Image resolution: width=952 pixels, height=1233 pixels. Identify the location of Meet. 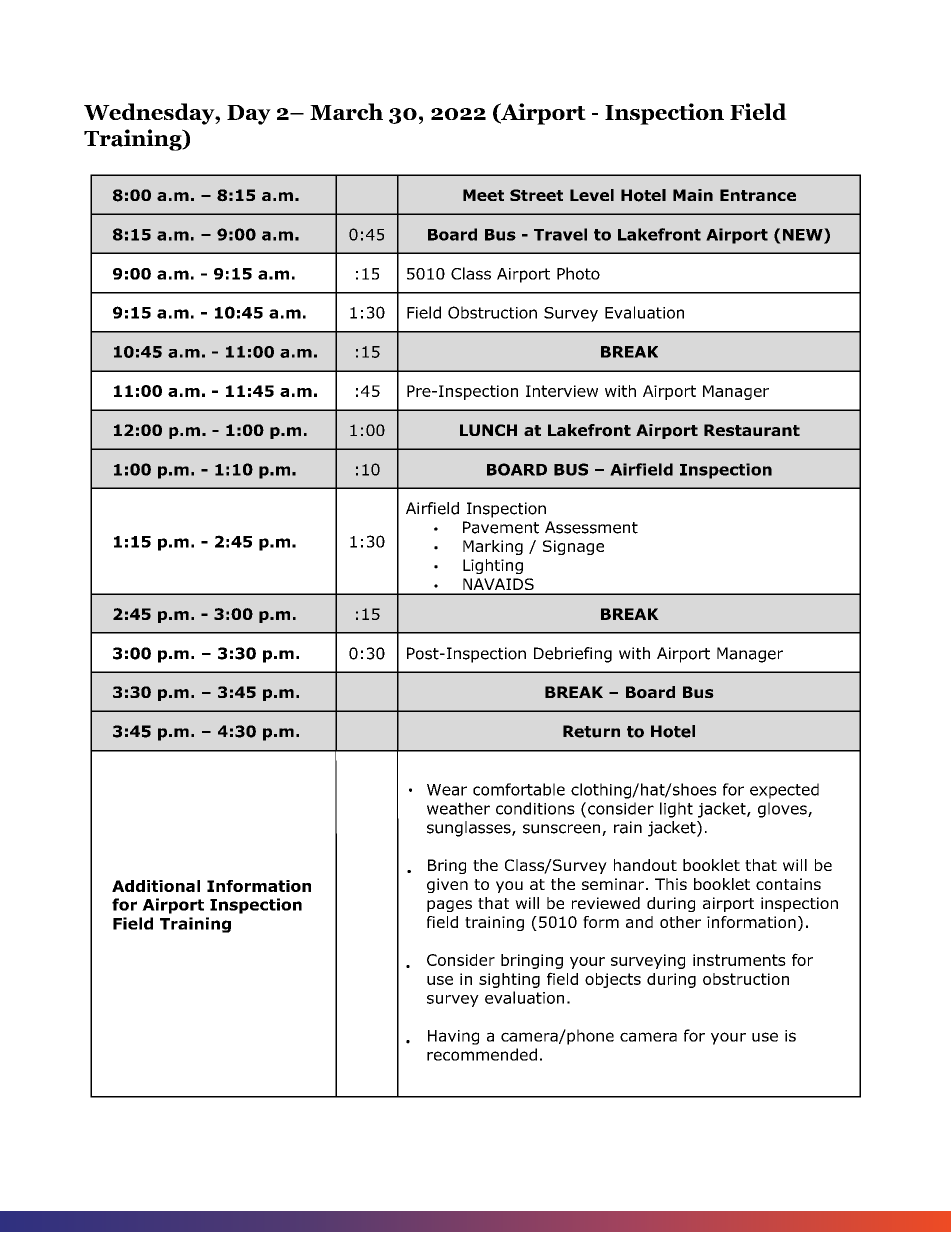
(483, 195).
